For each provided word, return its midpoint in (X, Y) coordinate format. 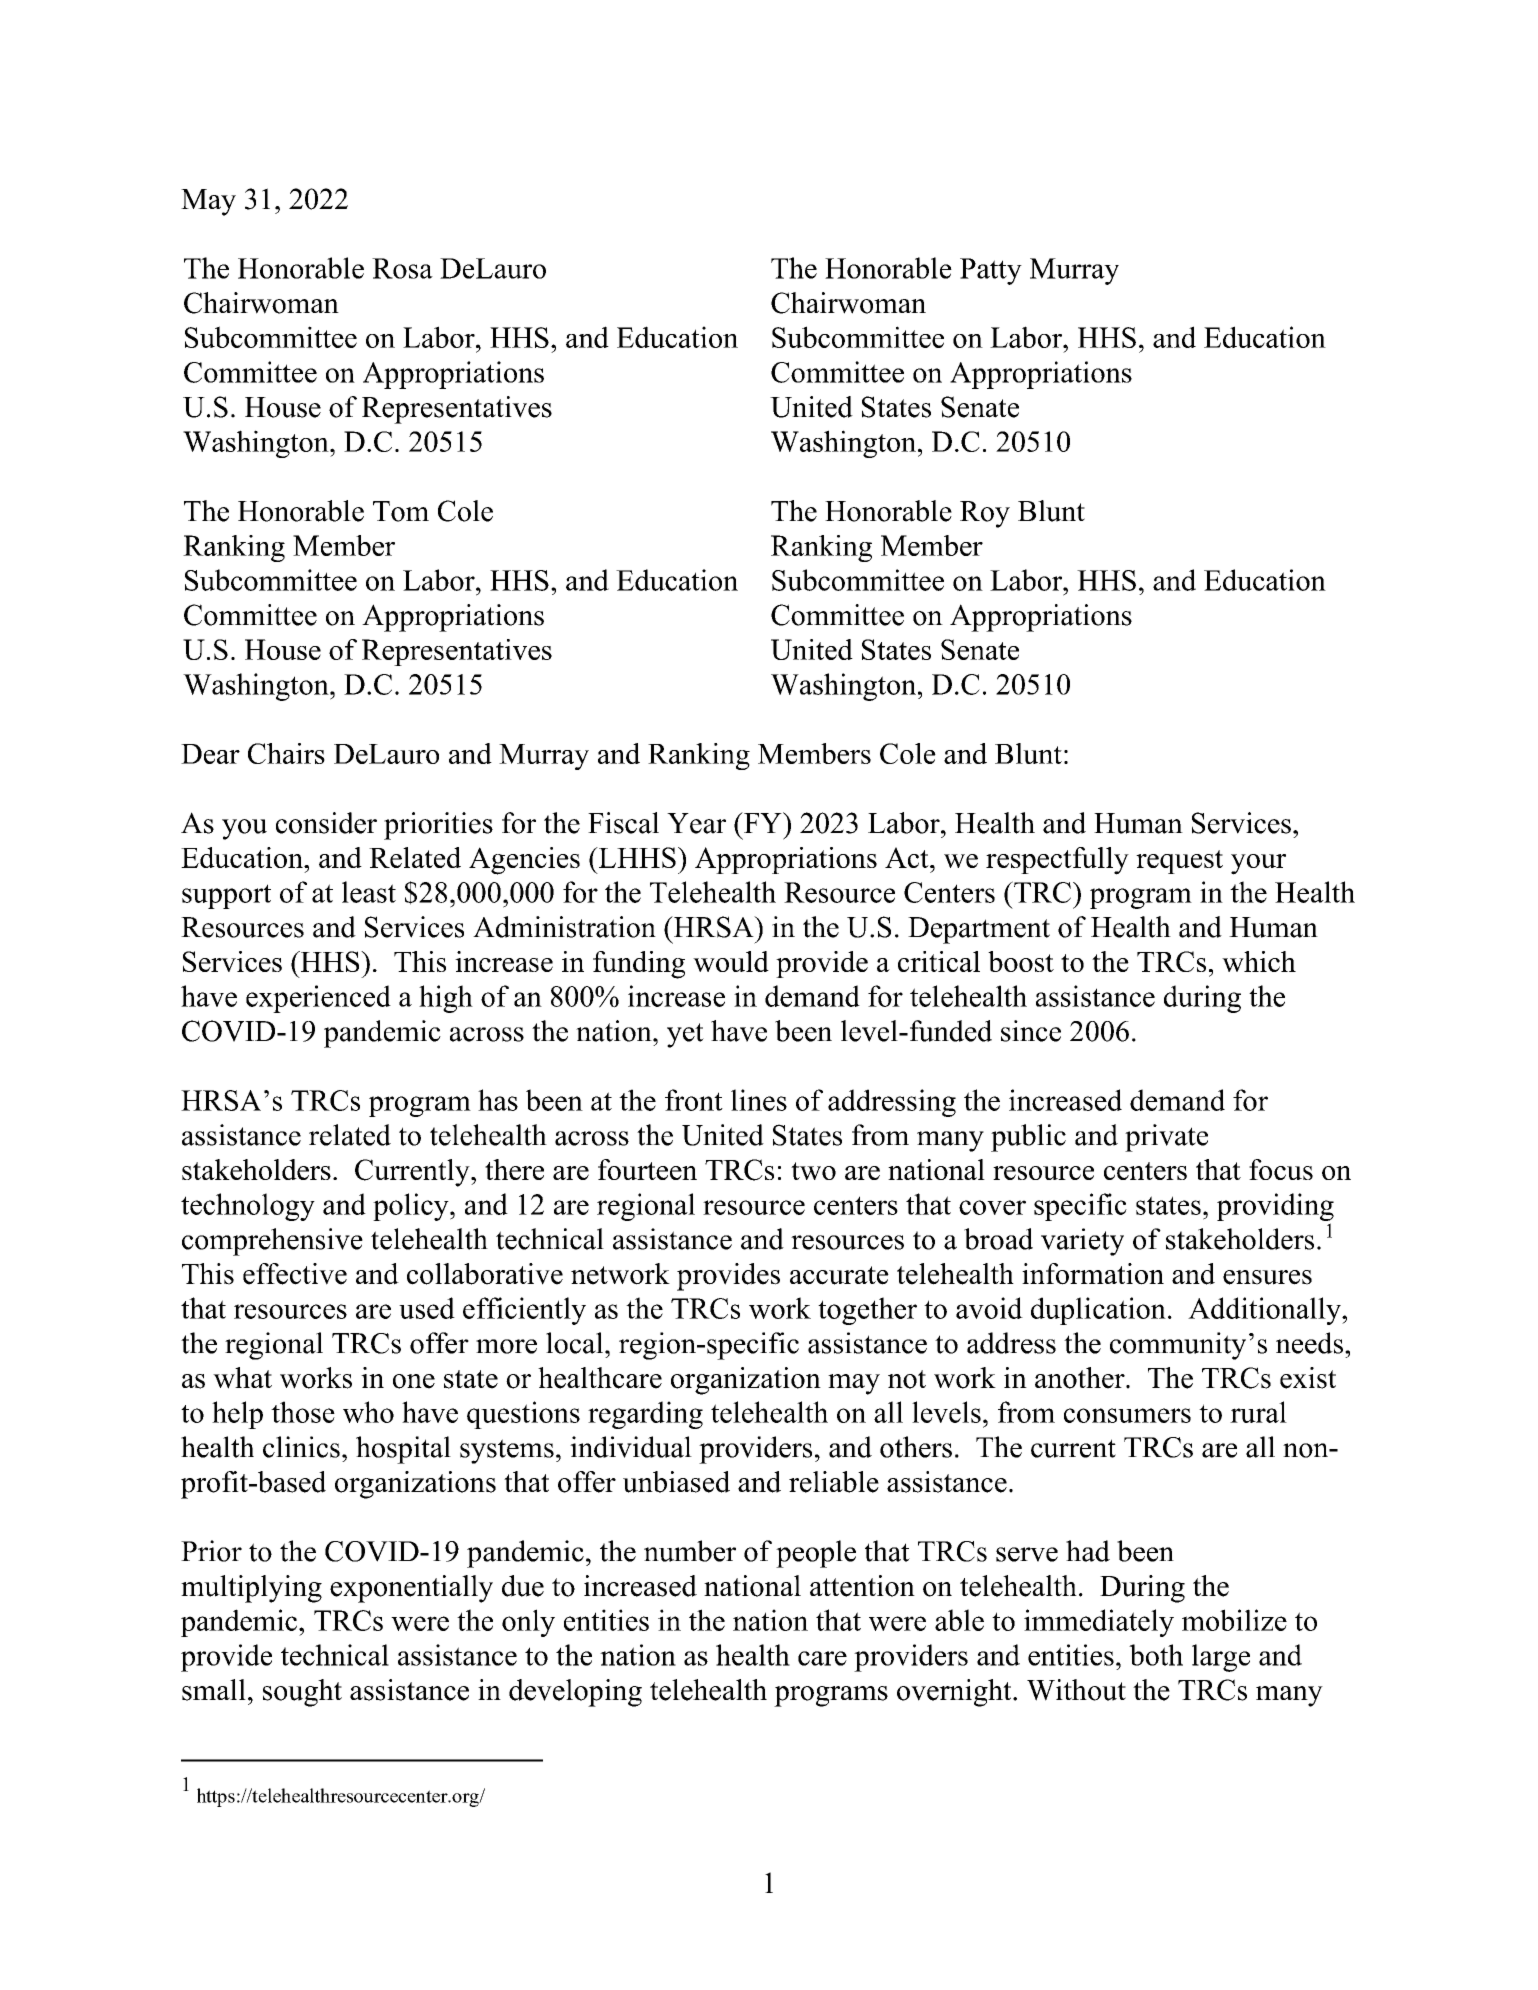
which (1259, 961)
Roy (985, 514)
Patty (991, 271)
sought (302, 1693)
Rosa (402, 268)
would (731, 961)
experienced (318, 999)
